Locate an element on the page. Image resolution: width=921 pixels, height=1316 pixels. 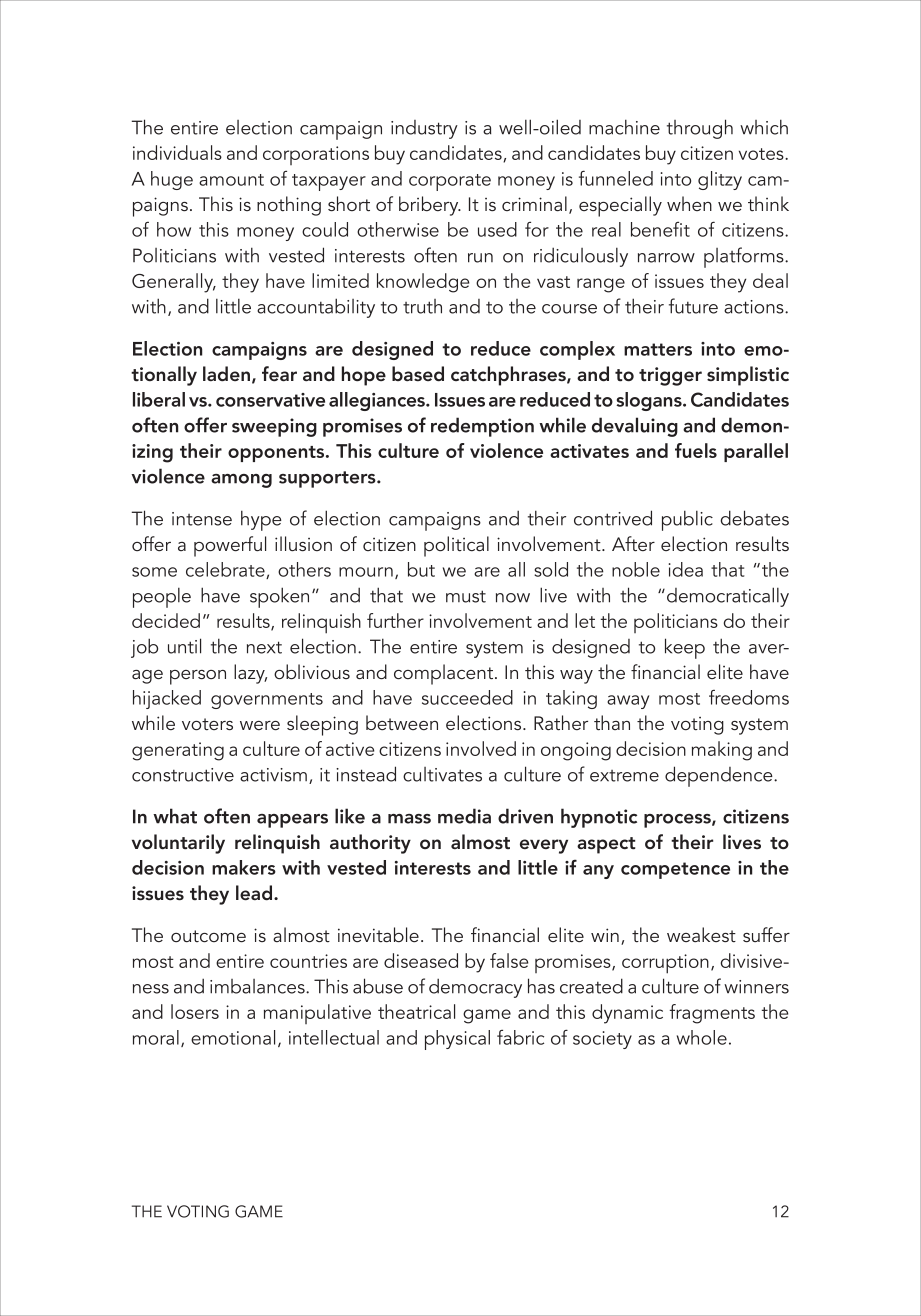
idea is located at coordinates (686, 569).
